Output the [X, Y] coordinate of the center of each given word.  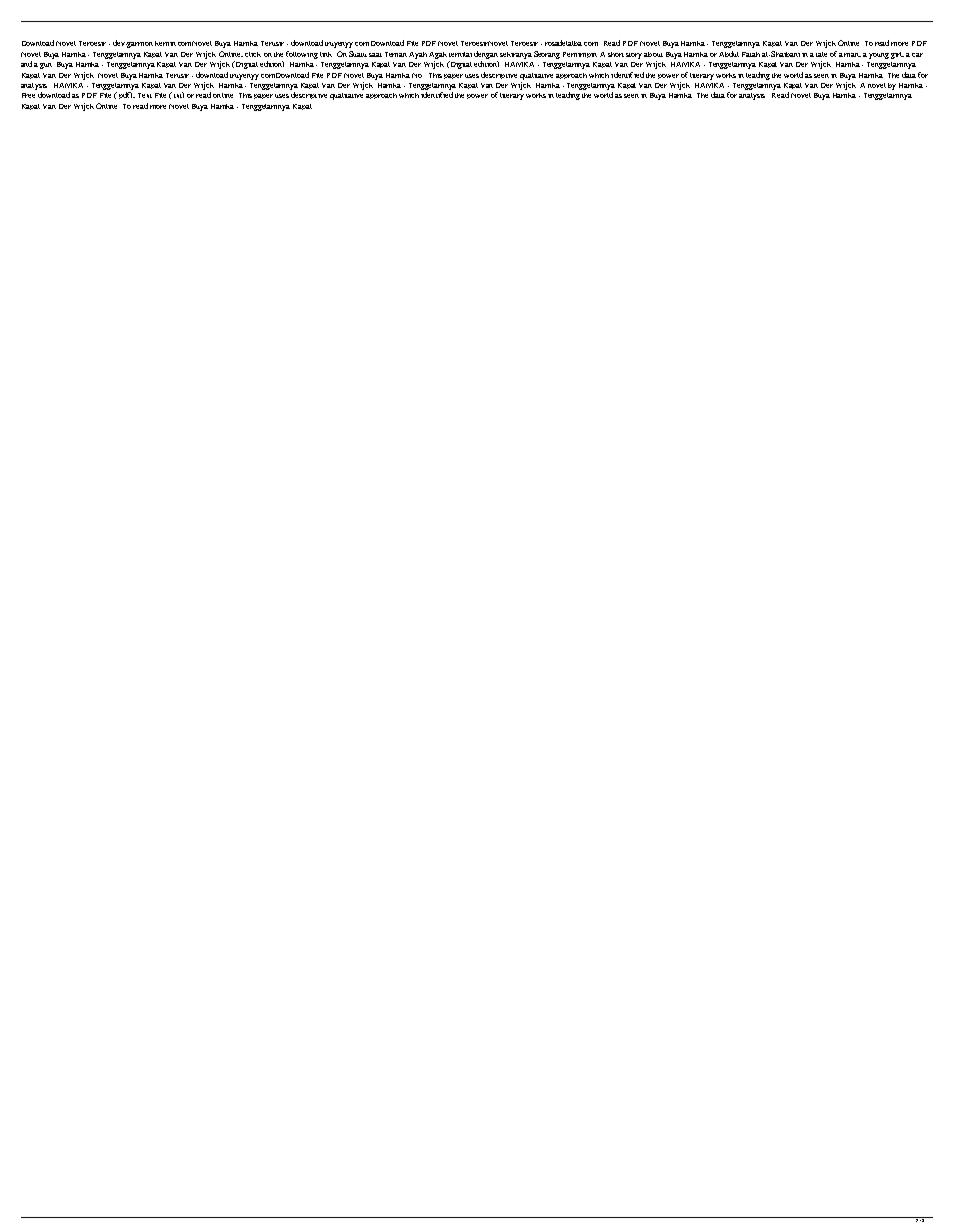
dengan [486, 55]
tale [821, 54]
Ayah [418, 55]
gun [46, 66]
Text [145, 95]
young [879, 56]
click [253, 54]
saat [375, 55]
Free [28, 95]
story [634, 56]
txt [179, 95]
